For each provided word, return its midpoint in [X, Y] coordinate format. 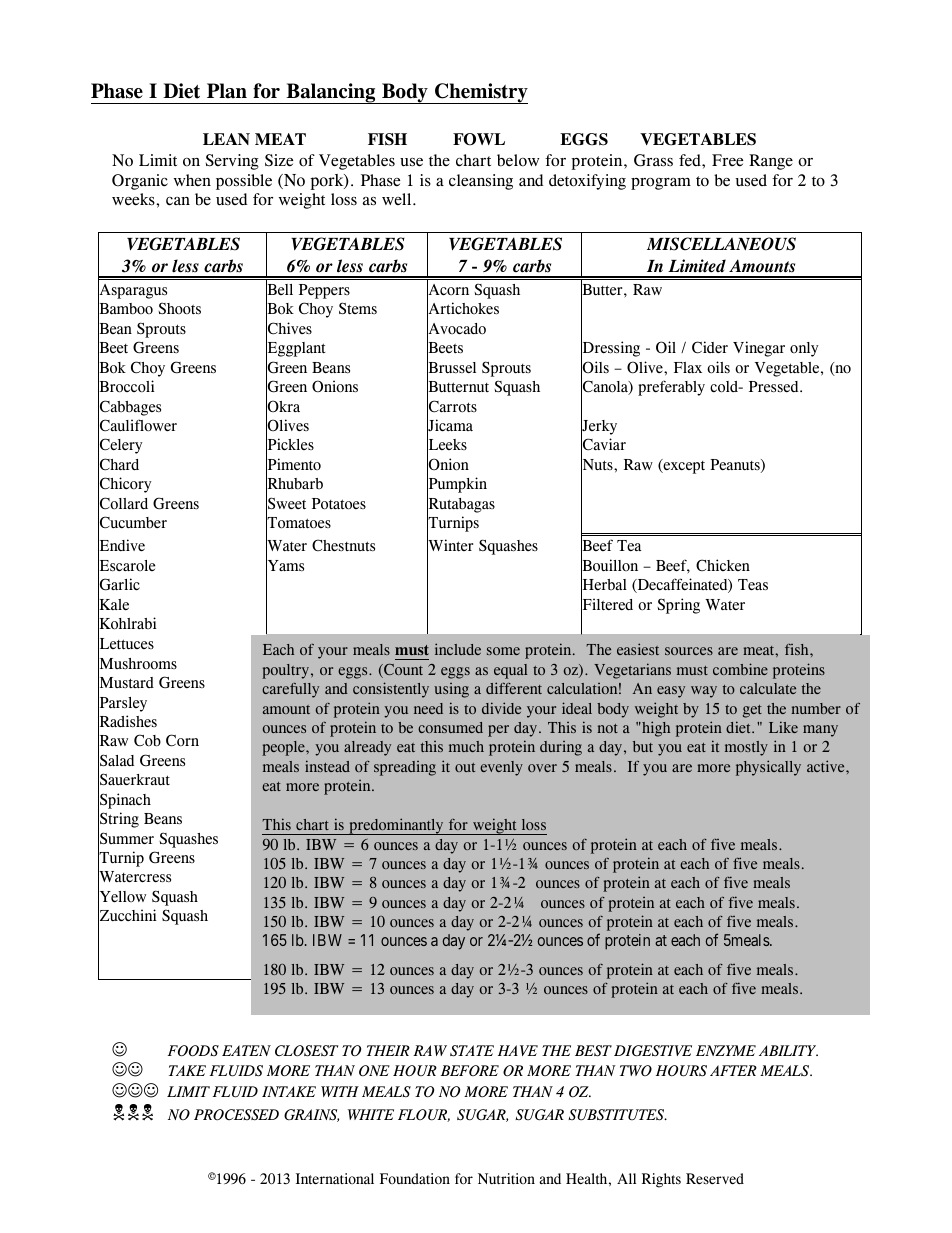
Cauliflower [137, 426]
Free [727, 160]
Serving [232, 162]
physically [768, 768]
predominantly [396, 826]
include [458, 649]
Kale [113, 604]
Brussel [451, 368]
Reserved [715, 1178]
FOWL [479, 139]
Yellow [122, 897]
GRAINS [311, 1115]
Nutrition [506, 1178]
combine [740, 669]
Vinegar [759, 349]
